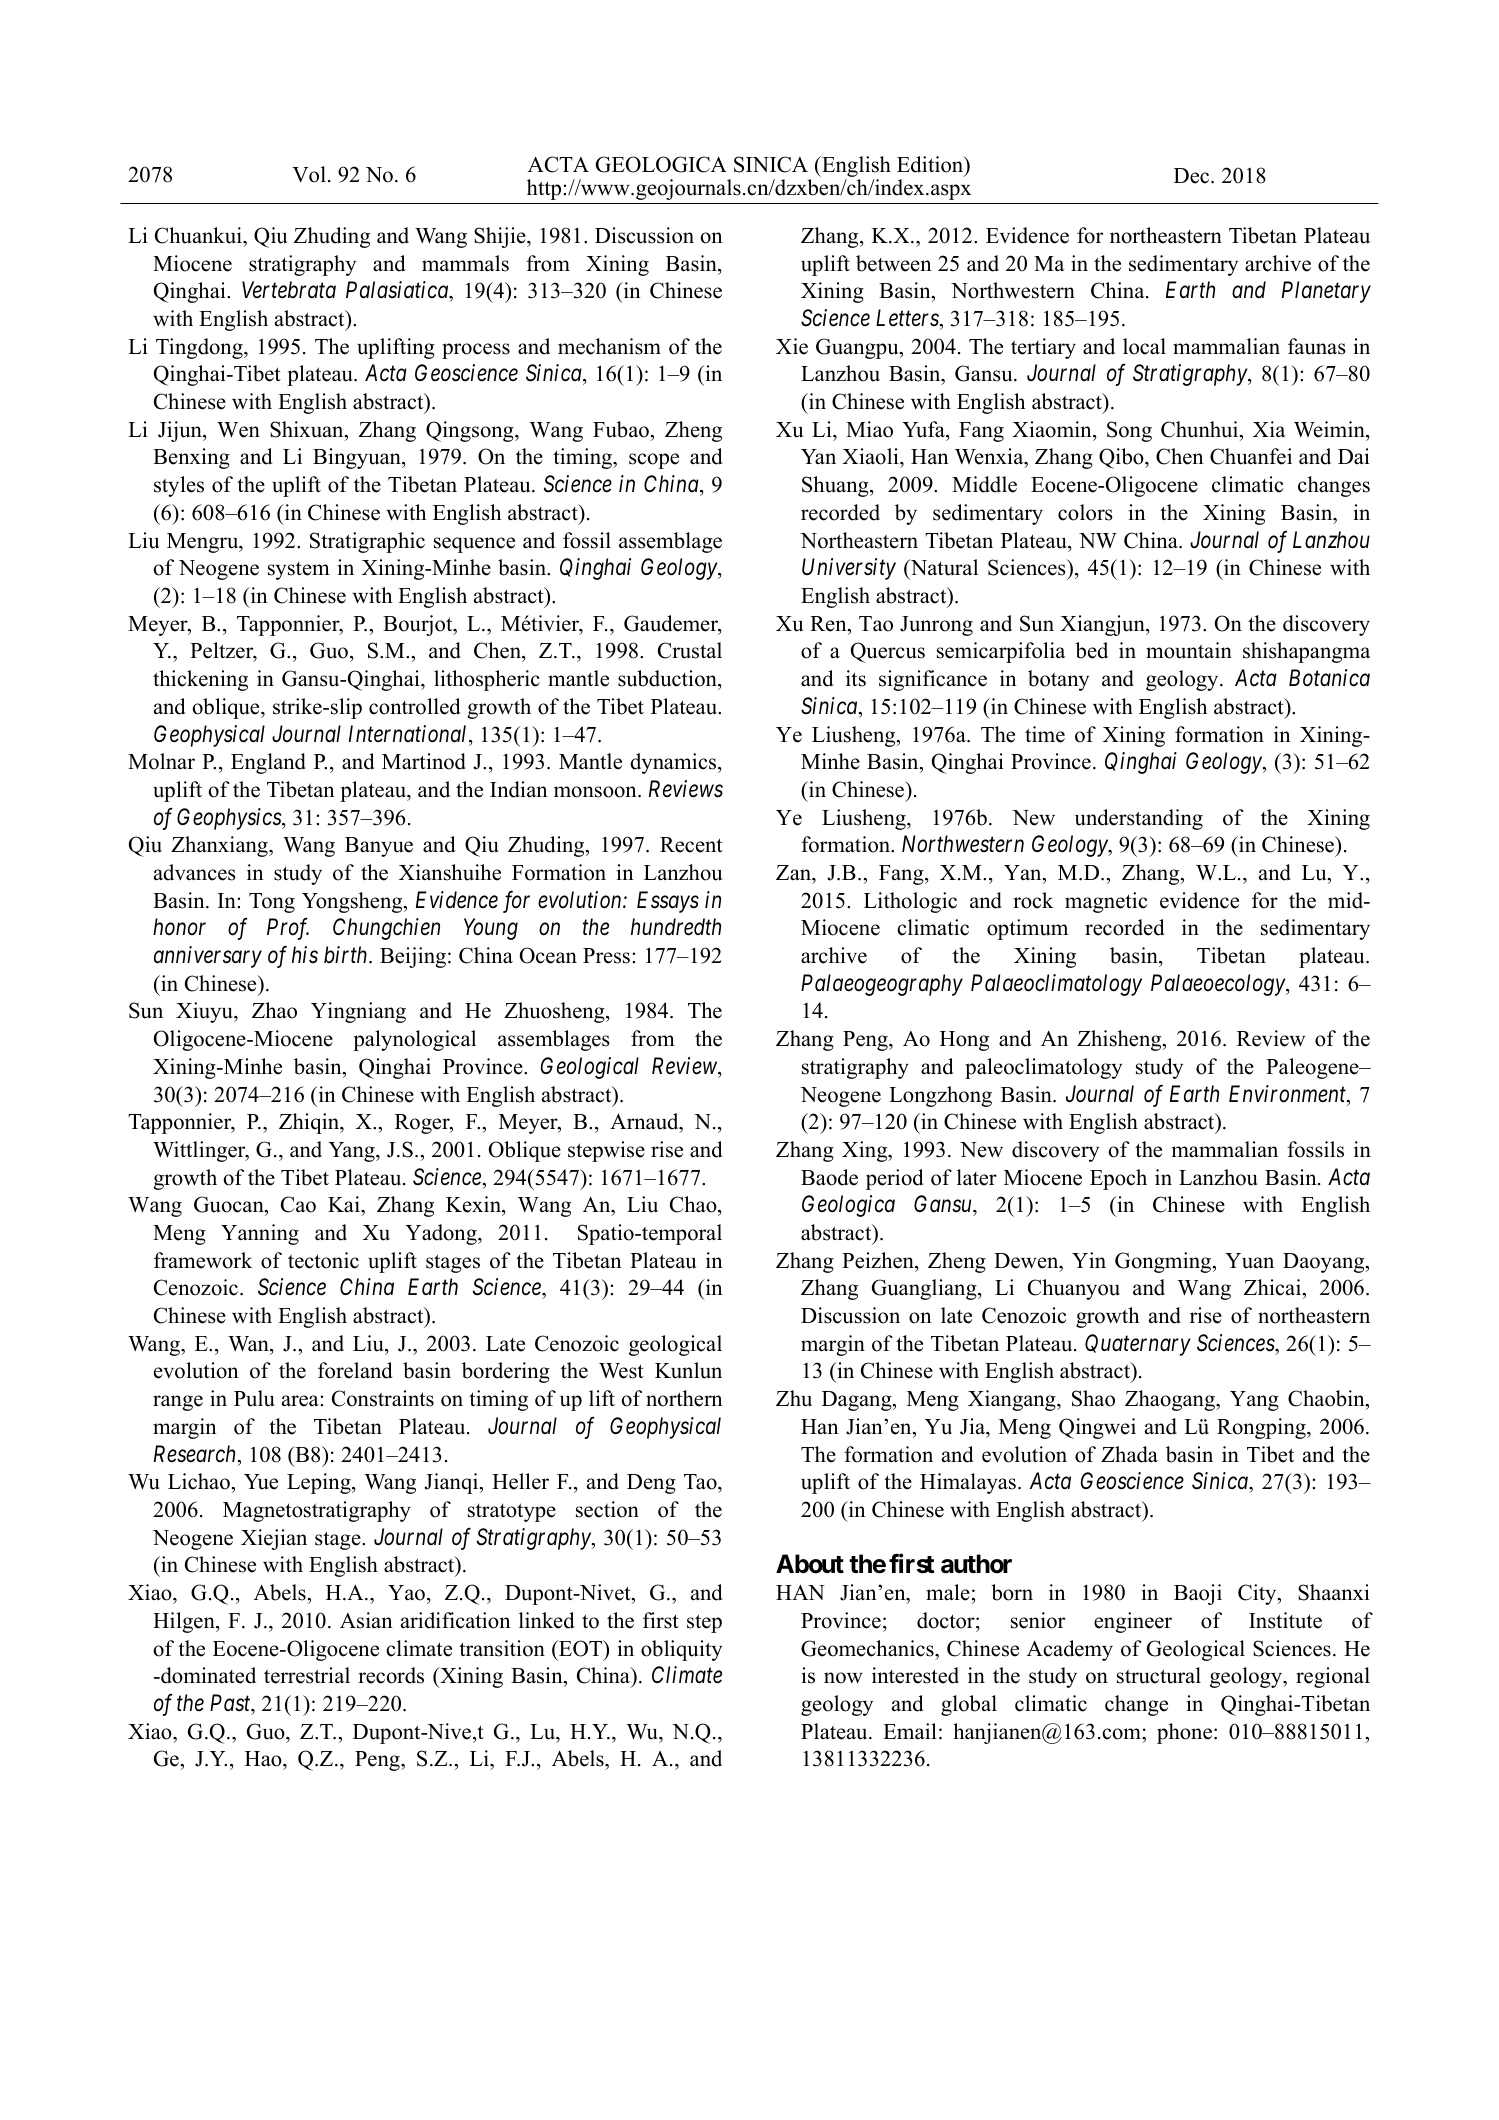 The height and width of the image is (2120, 1499). What do you see at coordinates (894, 263) in the image?
I see `between` at bounding box center [894, 263].
